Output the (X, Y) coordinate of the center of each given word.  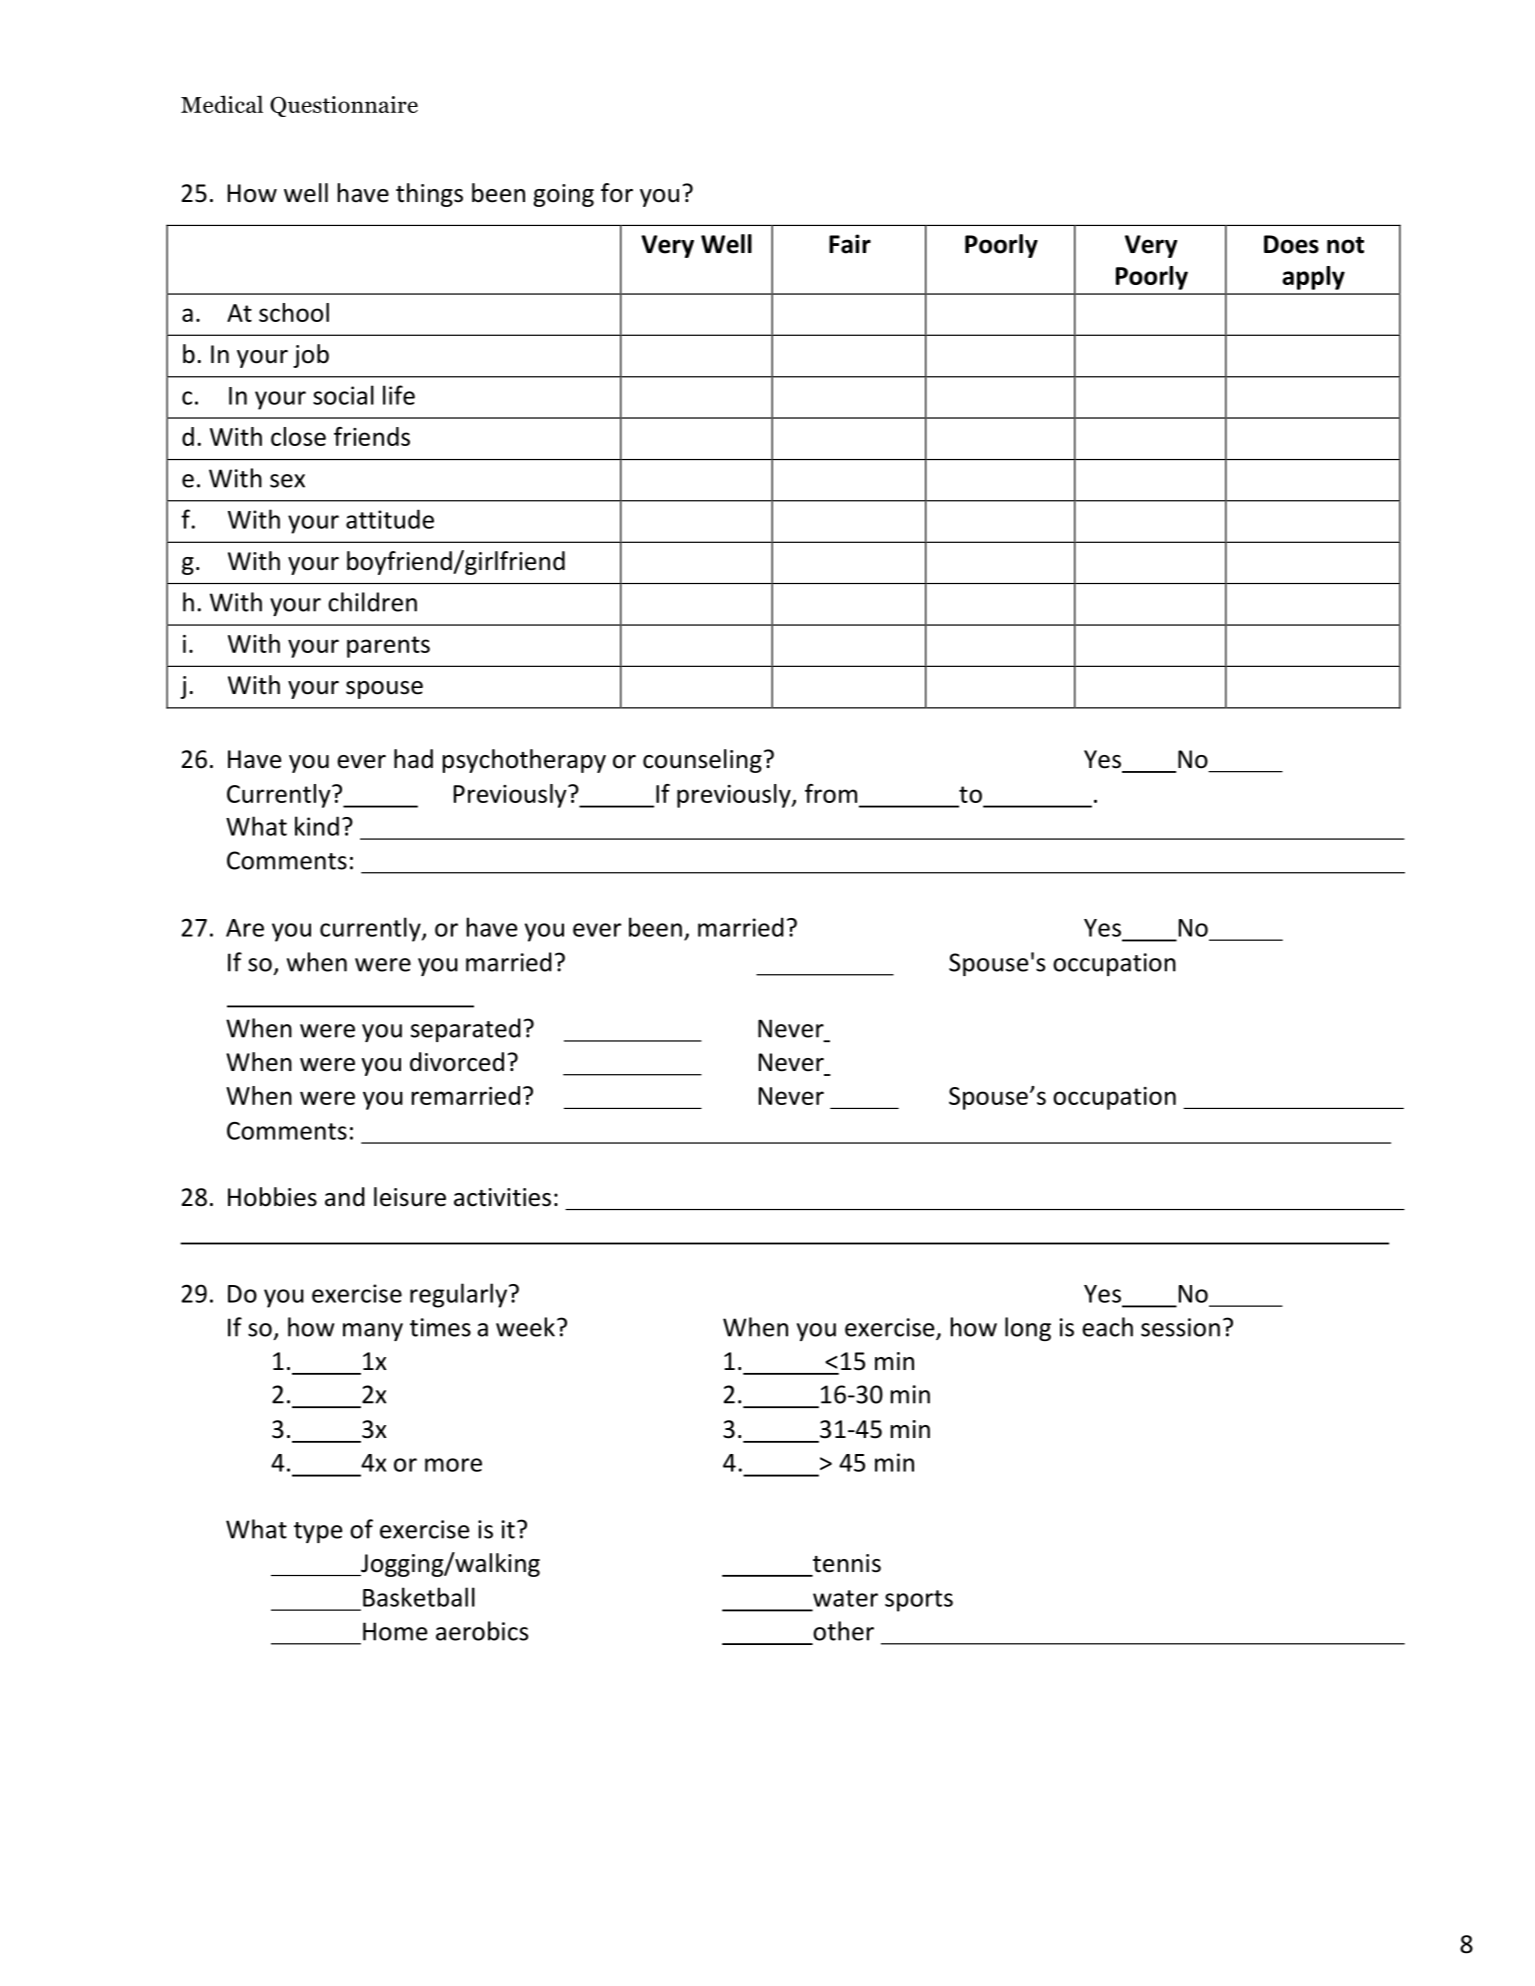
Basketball (419, 1597)
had (413, 759)
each (1107, 1327)
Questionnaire (344, 106)
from (831, 793)
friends (372, 436)
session (1180, 1327)
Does (1291, 244)
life (399, 395)
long (1028, 1329)
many (373, 1332)
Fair (850, 244)
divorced (457, 1062)
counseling (702, 761)
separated (466, 1030)
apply (1313, 278)
